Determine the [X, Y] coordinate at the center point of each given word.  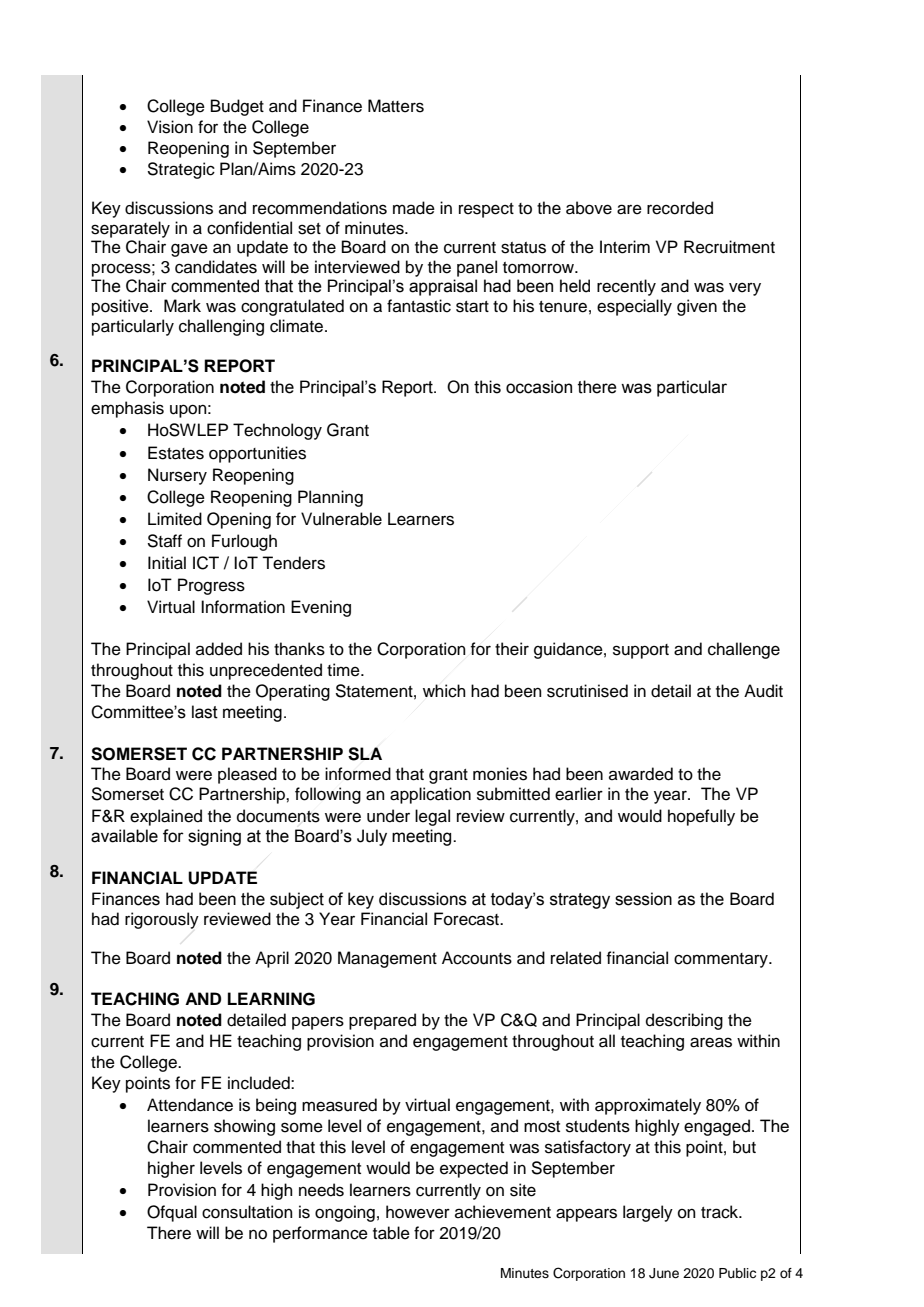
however [418, 1212]
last [205, 712]
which [444, 691]
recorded [680, 208]
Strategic [181, 170]
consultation [247, 1212]
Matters [396, 106]
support [641, 651]
